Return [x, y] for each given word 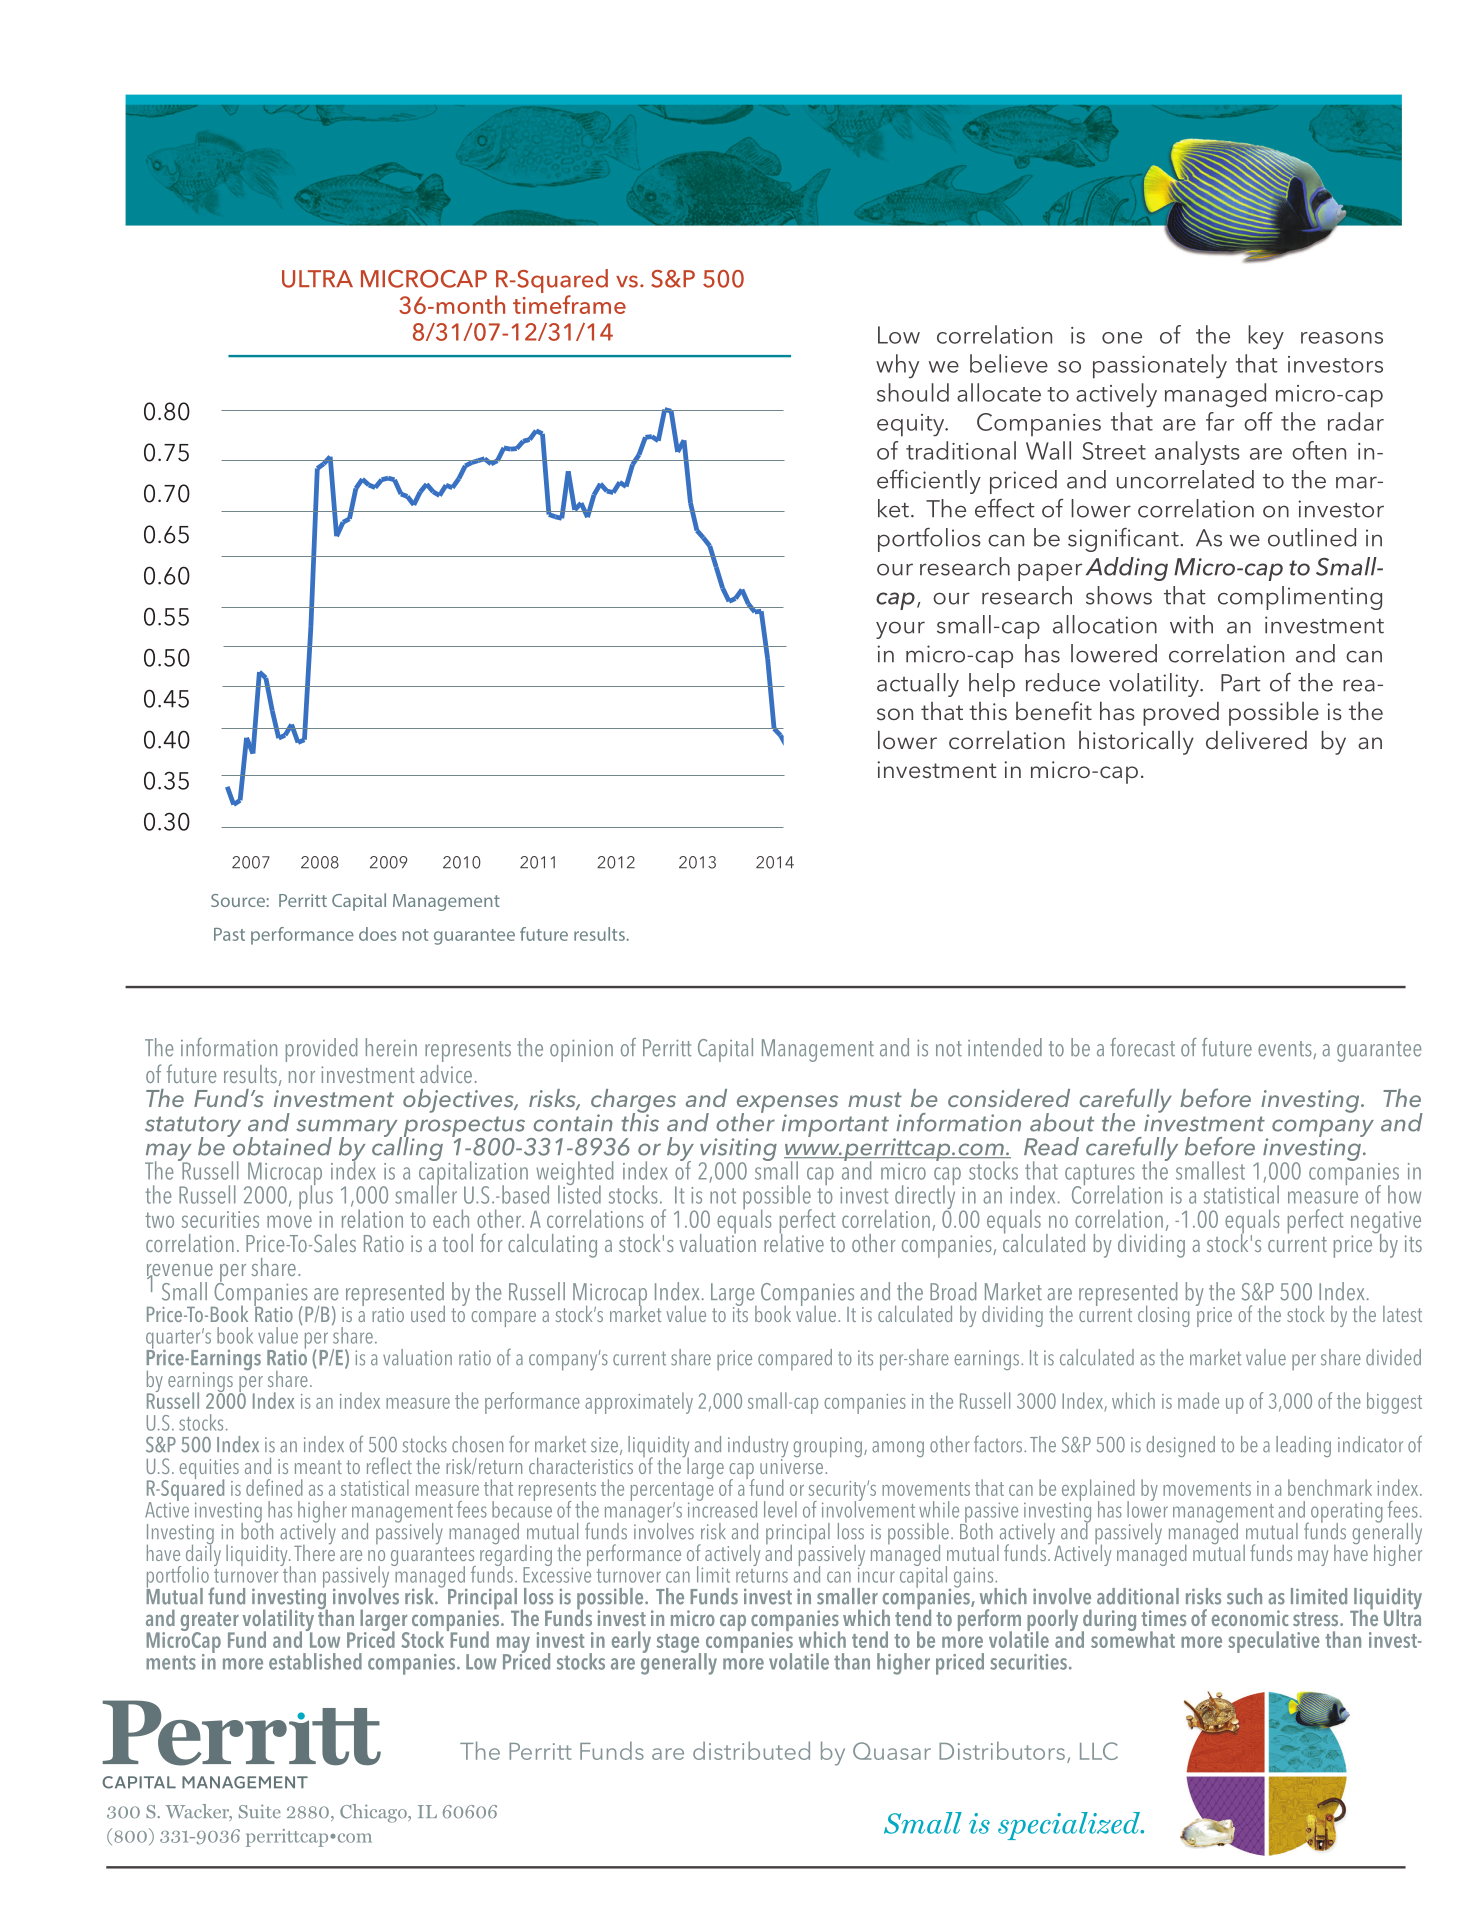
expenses [787, 1105]
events [1286, 1050]
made [1198, 1400]
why [897, 366]
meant [318, 1467]
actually [918, 685]
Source [238, 900]
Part [1241, 683]
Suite [260, 1811]
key [1266, 337]
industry [758, 1448]
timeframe [569, 304]
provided [321, 1050]
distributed [751, 1750]
